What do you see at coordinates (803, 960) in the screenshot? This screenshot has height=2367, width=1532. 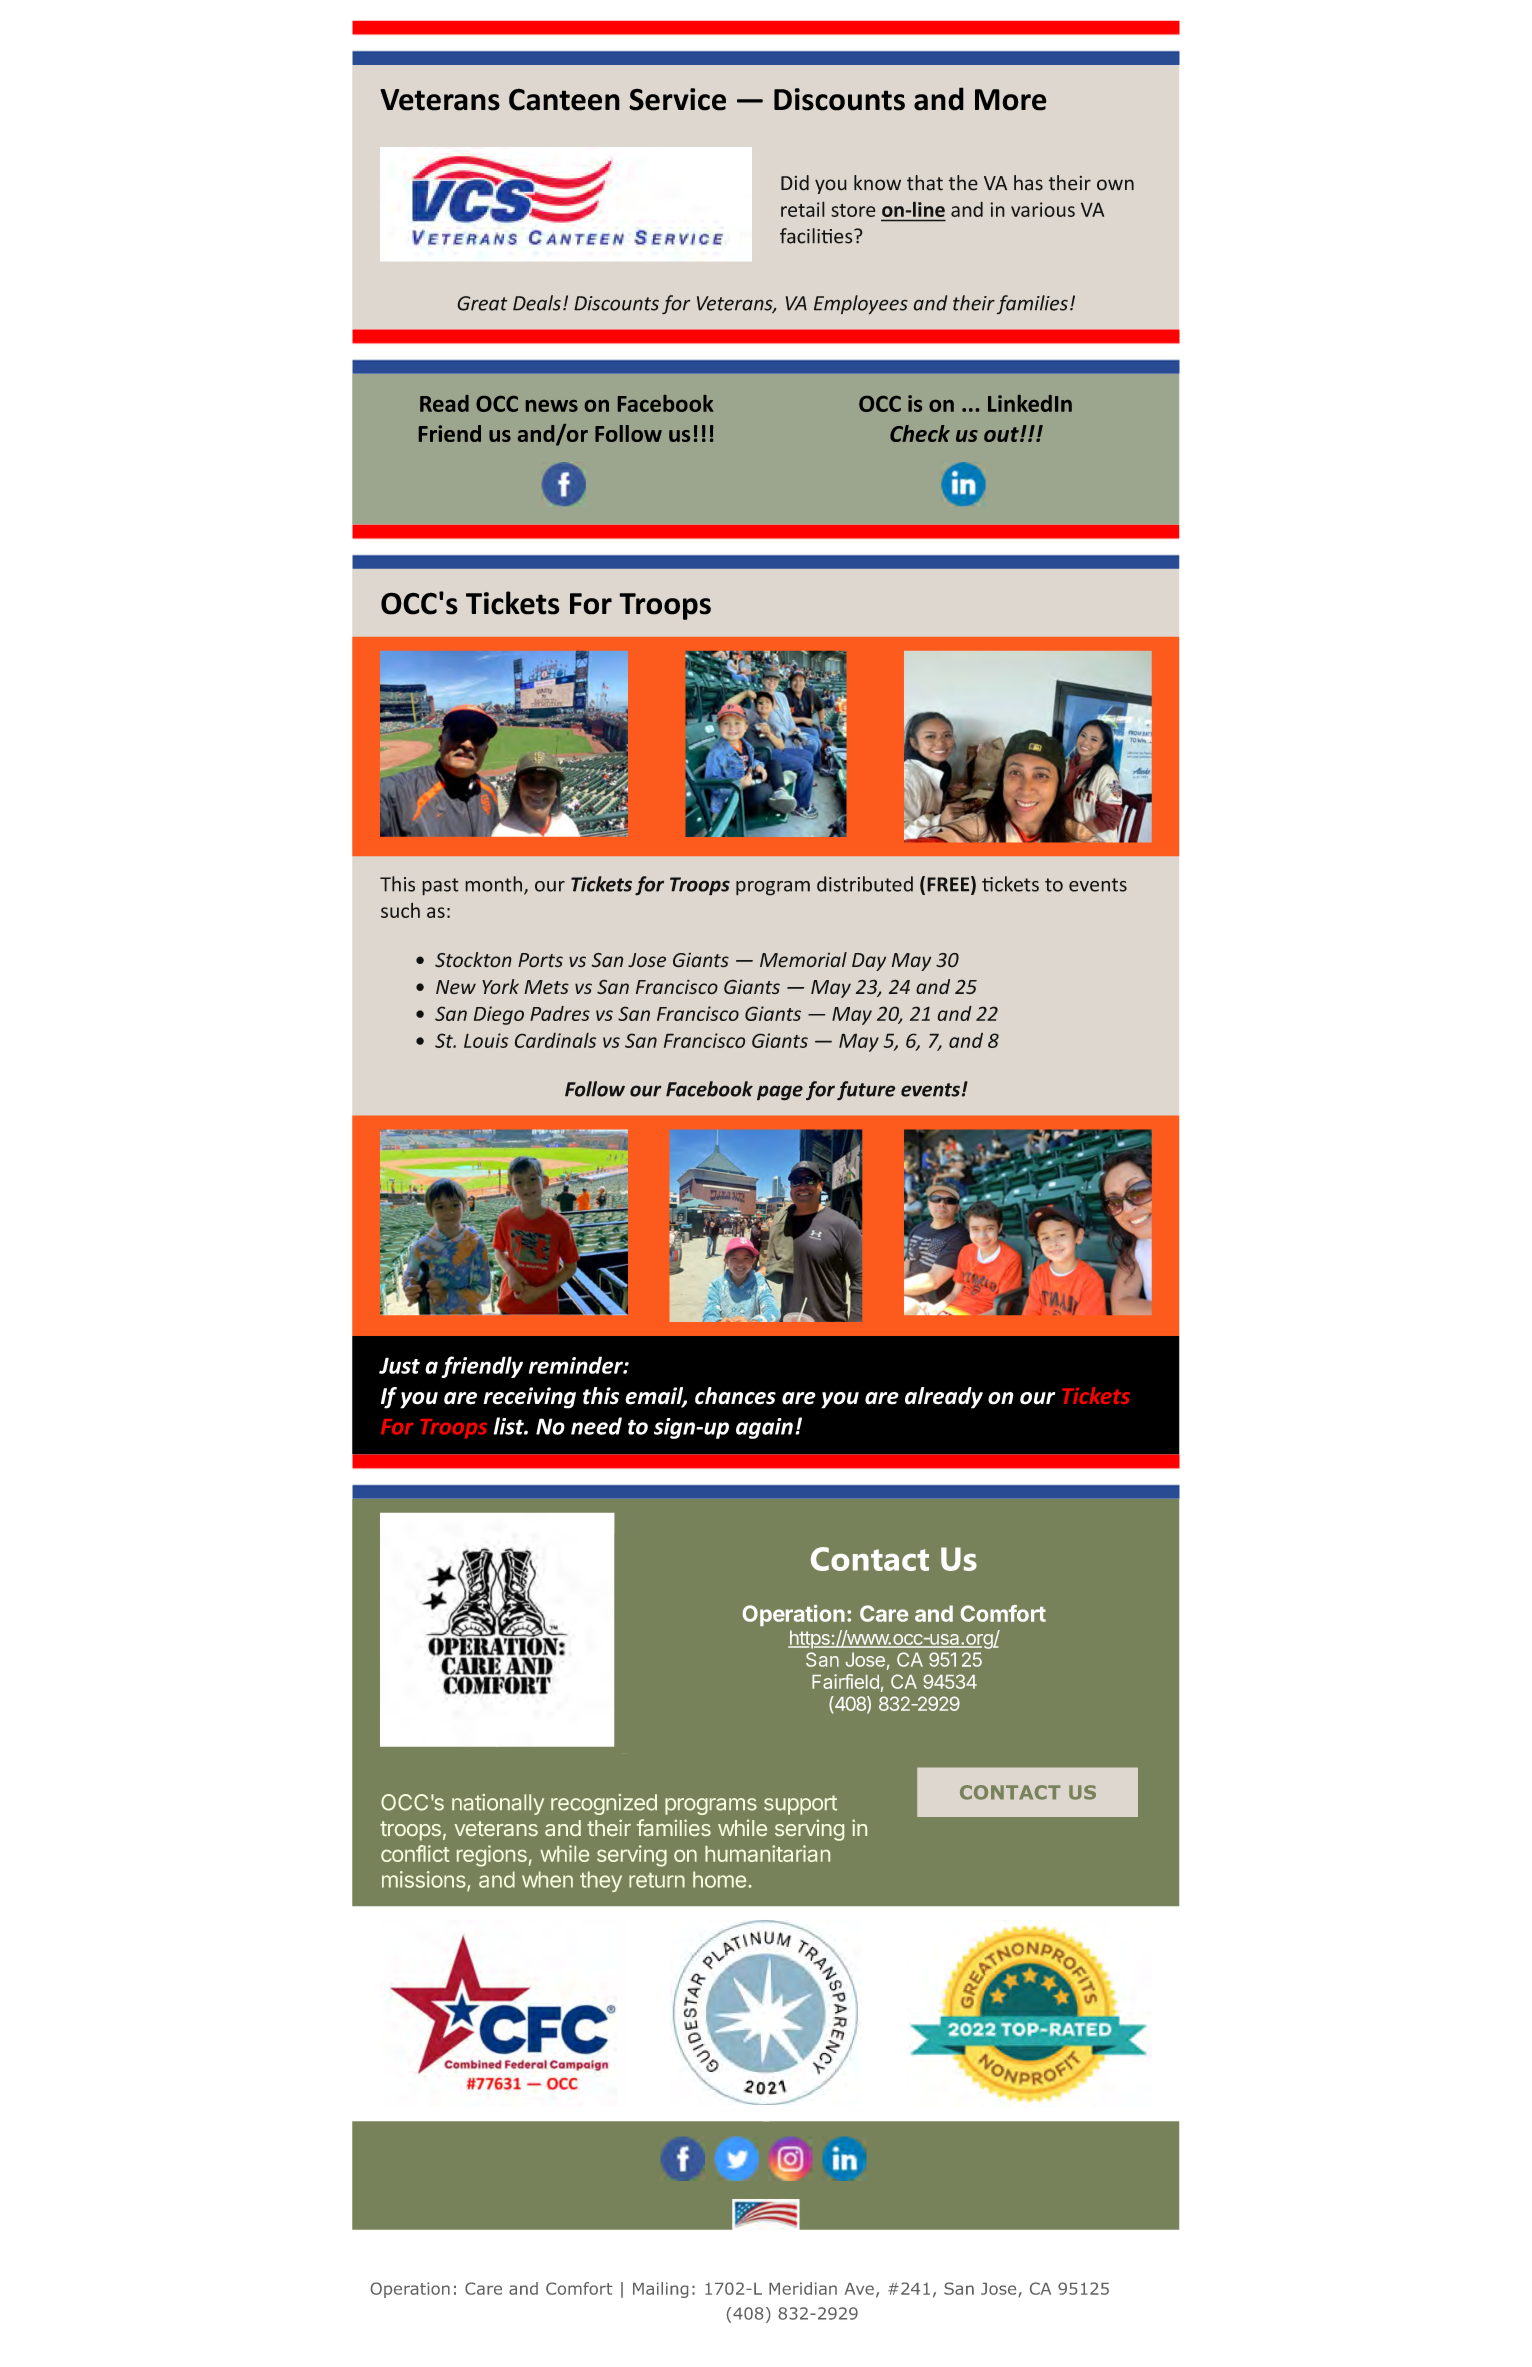 I see `Memorial` at bounding box center [803, 960].
